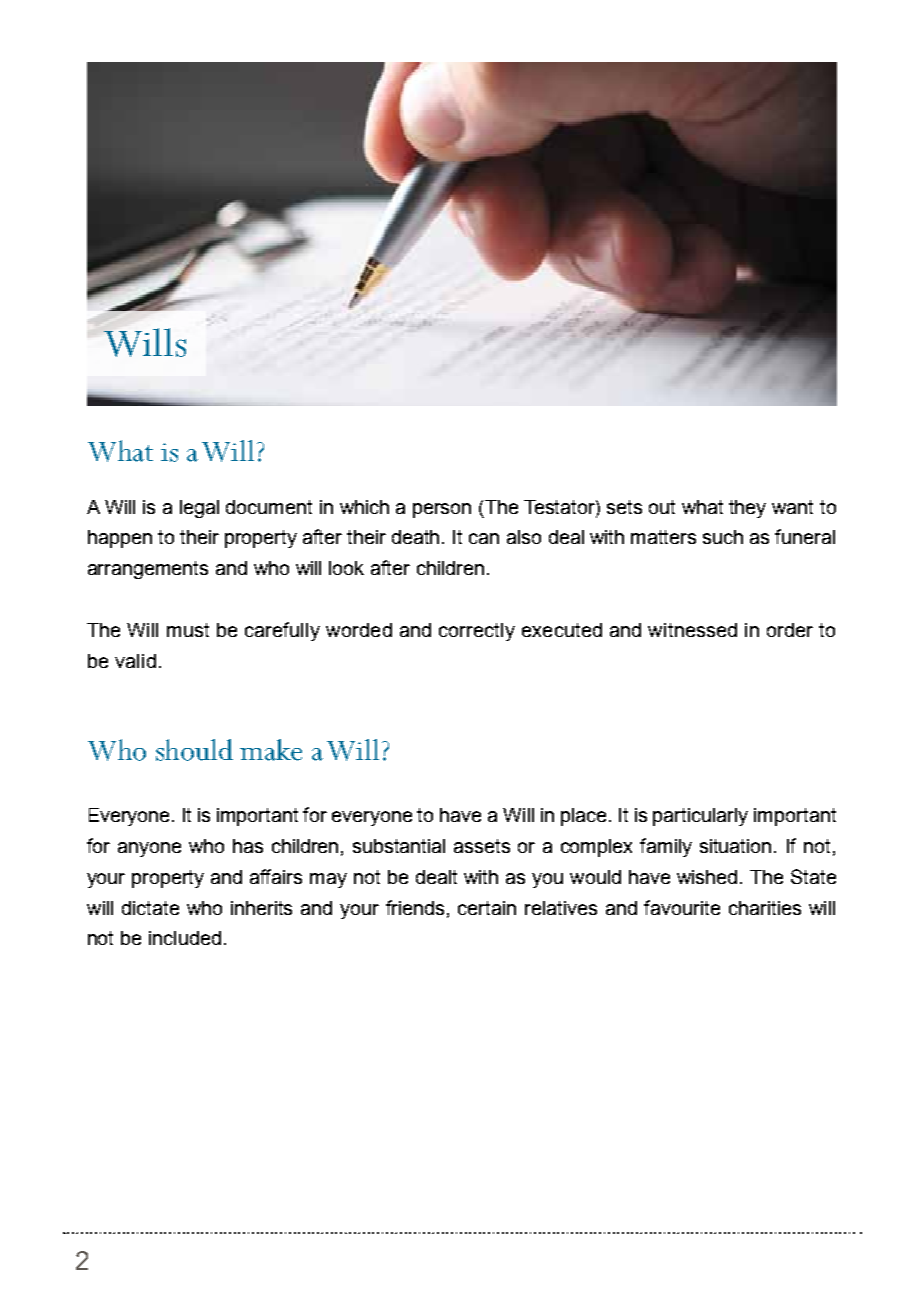  Describe the element at coordinates (188, 630) in the screenshot. I see `must` at that location.
